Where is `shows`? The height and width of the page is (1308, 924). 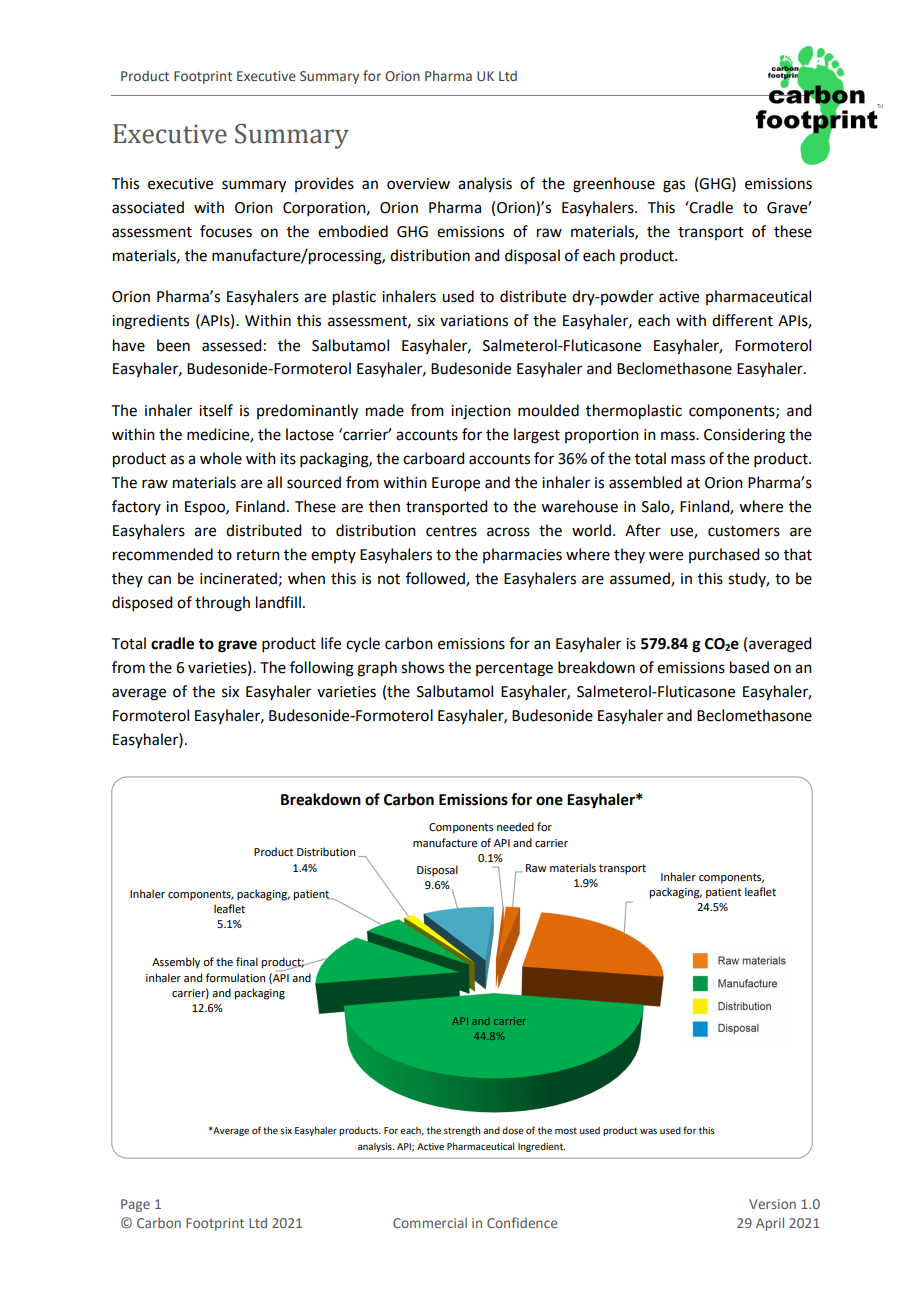 shows is located at coordinates (422, 667).
